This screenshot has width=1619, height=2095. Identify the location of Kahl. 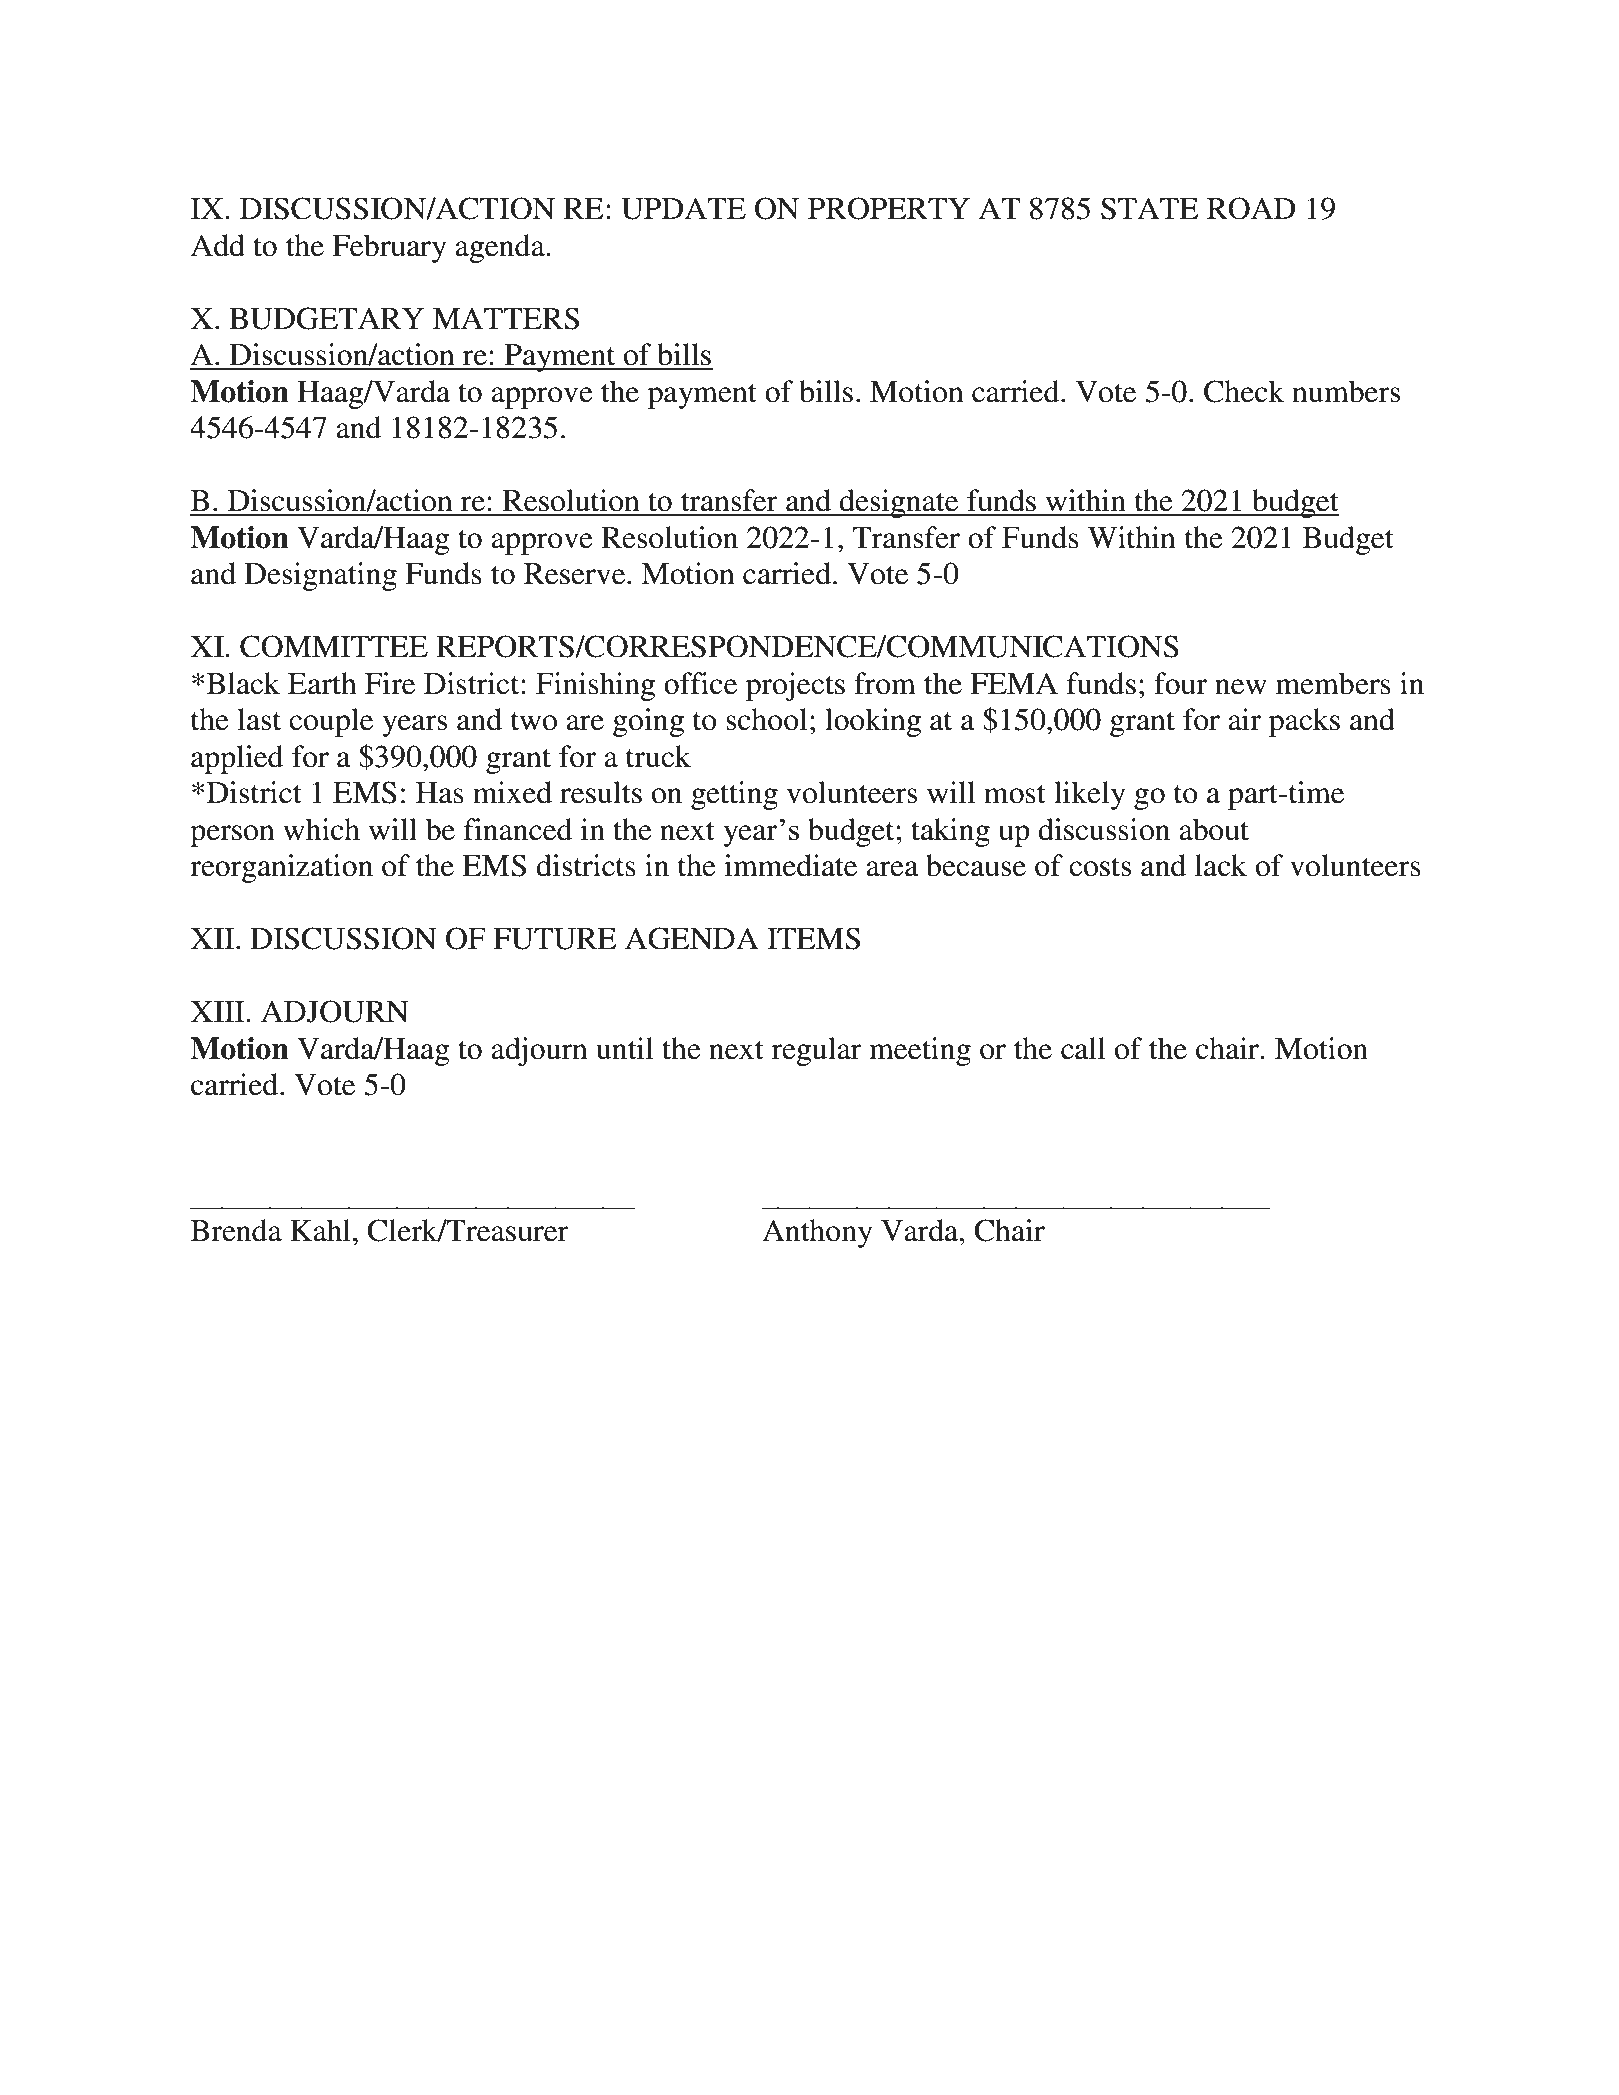
(320, 1230).
